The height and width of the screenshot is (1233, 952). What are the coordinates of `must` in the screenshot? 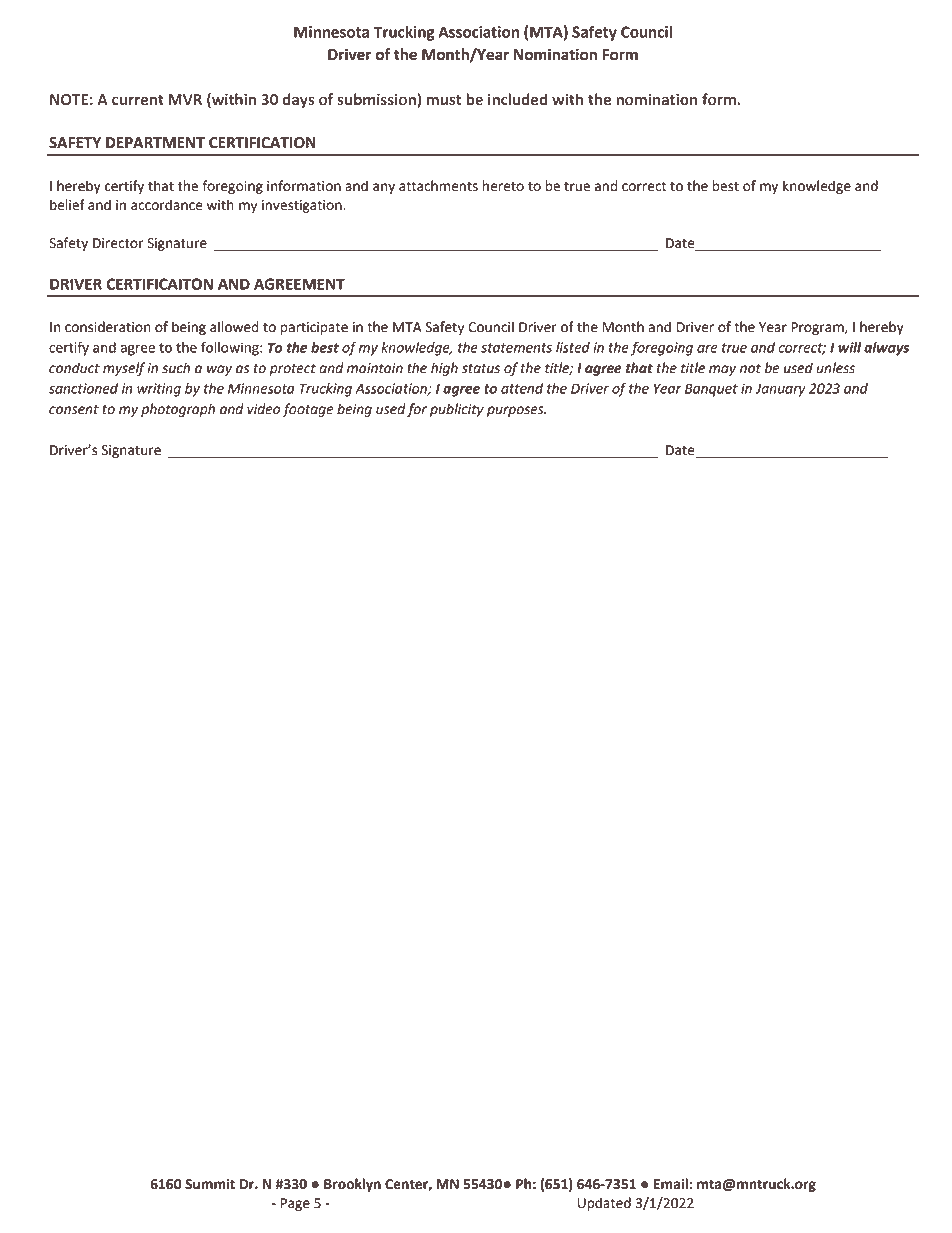 It's located at (444, 100).
